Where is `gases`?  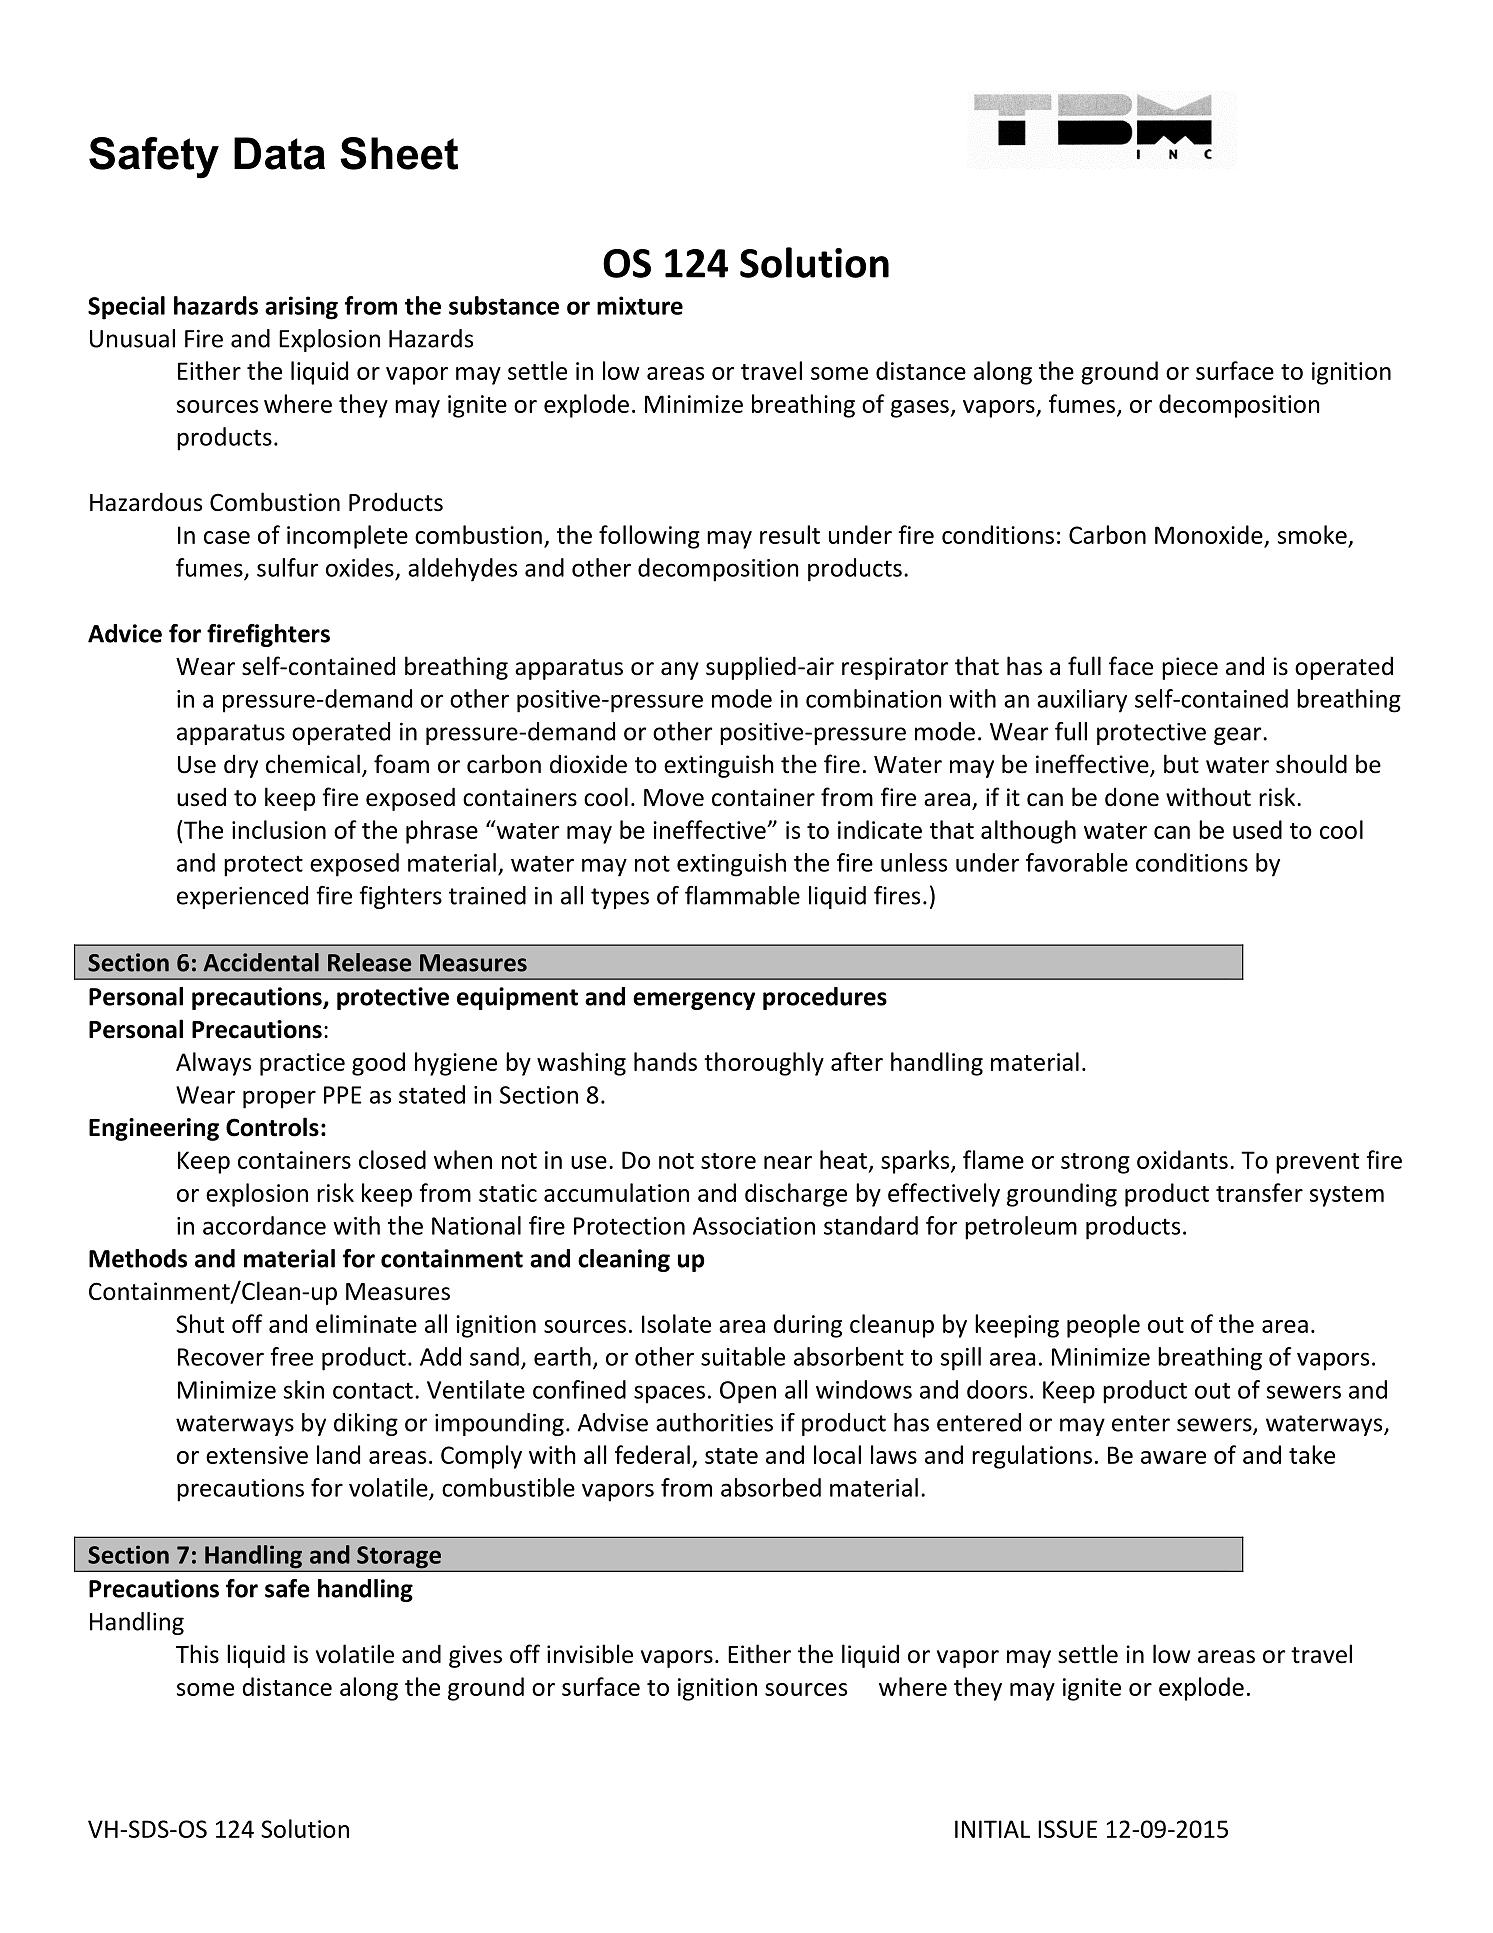 gases is located at coordinates (921, 409).
